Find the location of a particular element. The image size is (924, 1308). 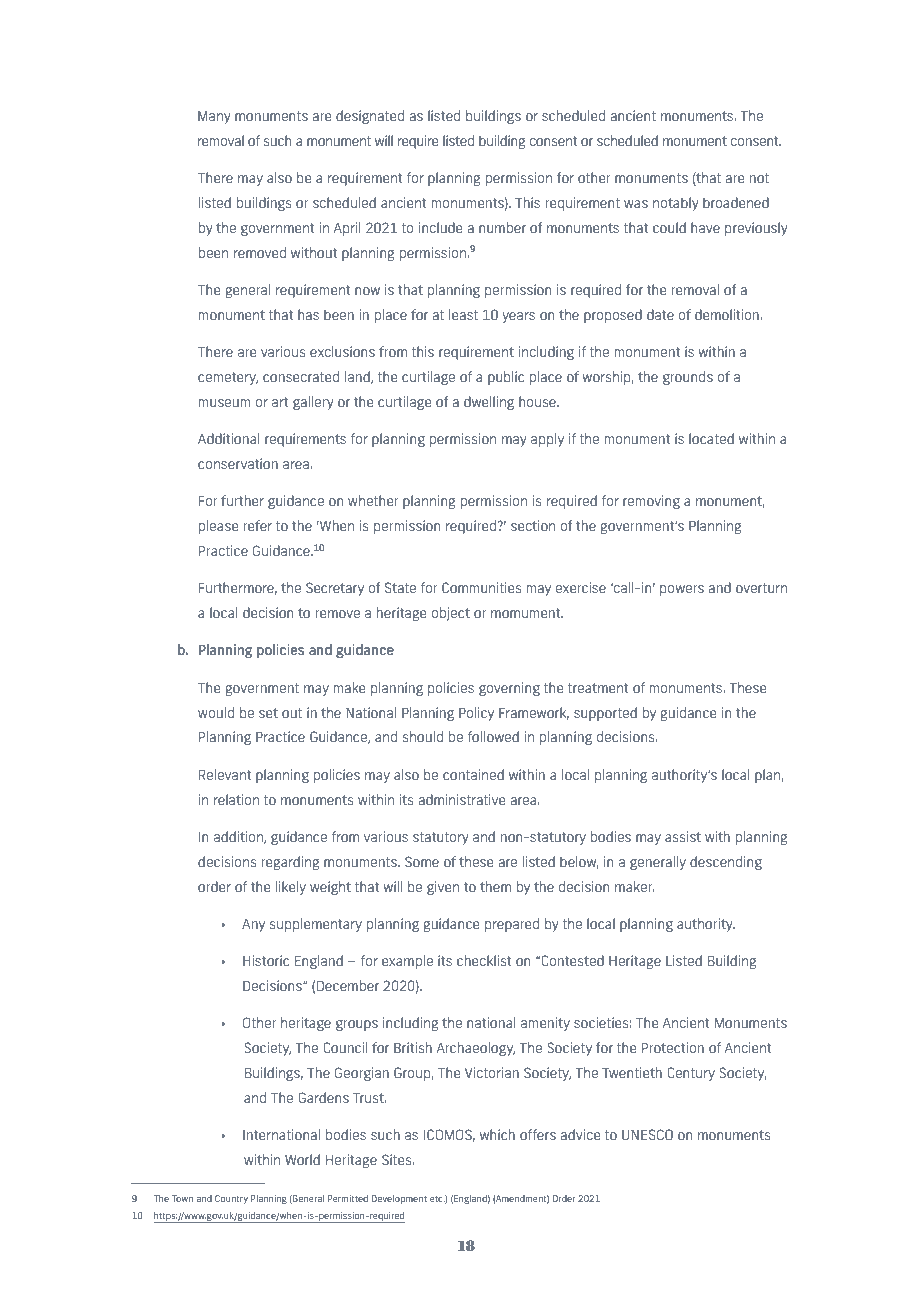

notably is located at coordinates (676, 204).
